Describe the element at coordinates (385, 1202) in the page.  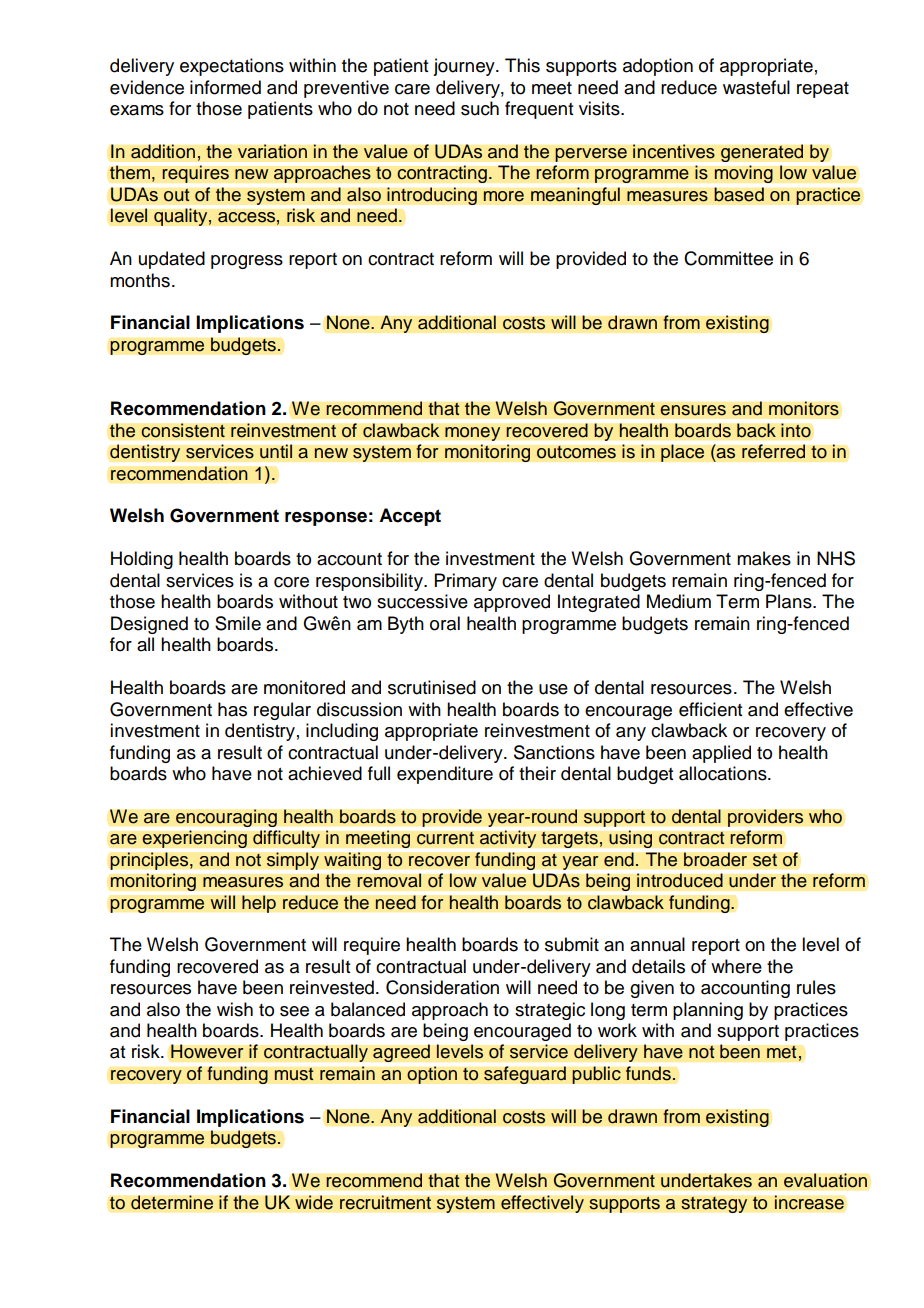
I see `recruitment` at that location.
